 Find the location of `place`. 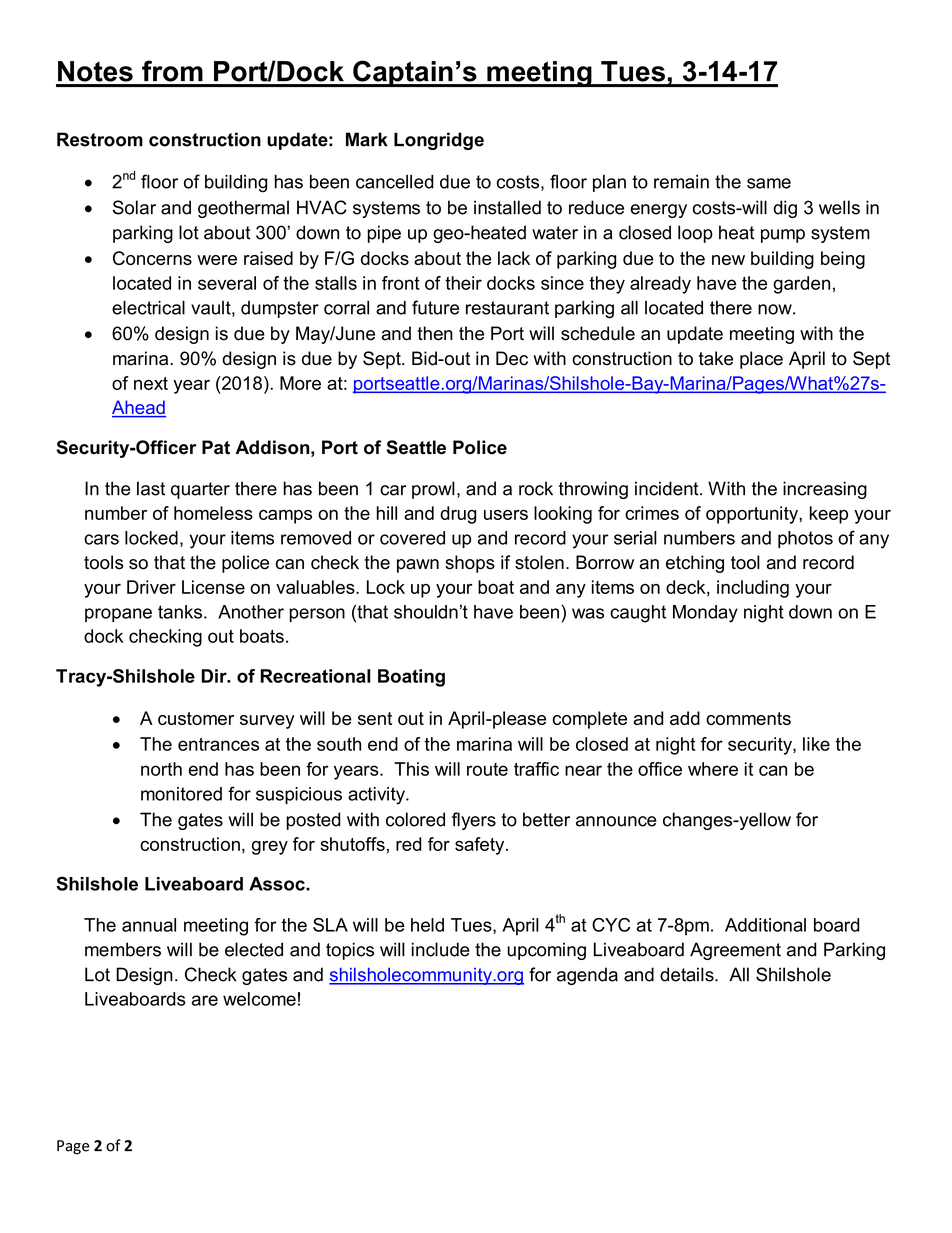

place is located at coordinates (761, 360).
